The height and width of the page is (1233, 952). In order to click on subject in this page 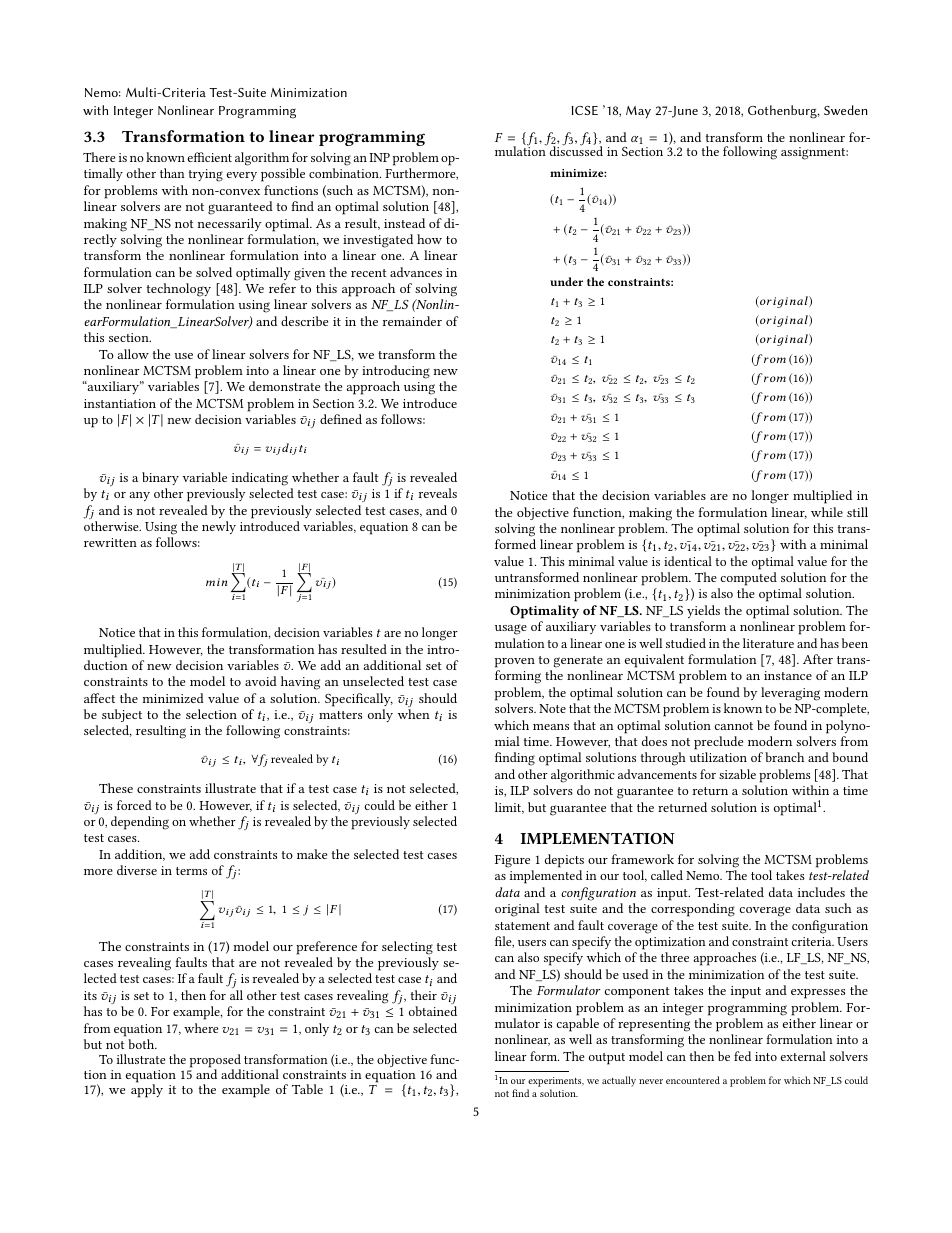, I will do `click(122, 715)`.
